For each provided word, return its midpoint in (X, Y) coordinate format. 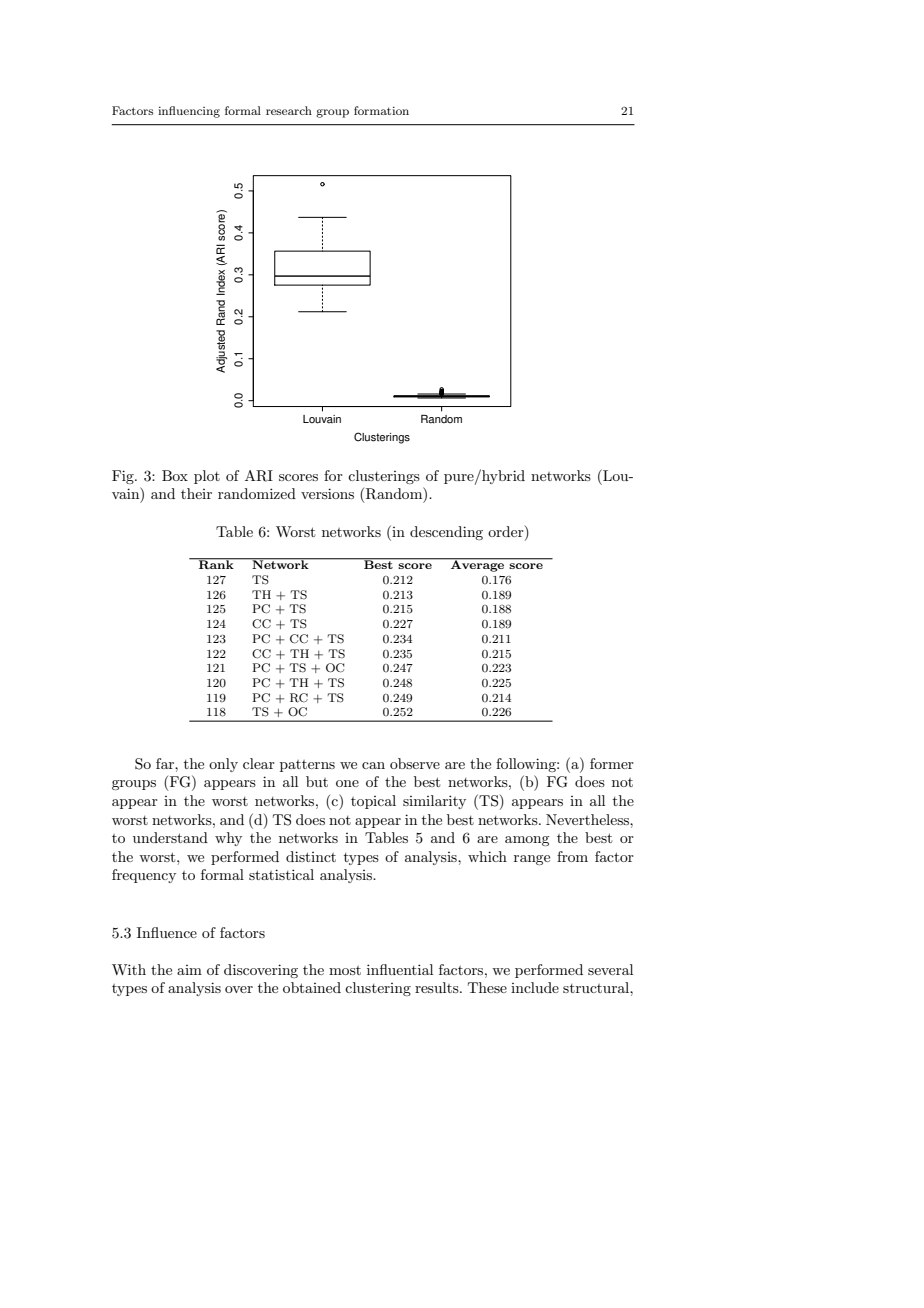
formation (381, 110)
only (223, 765)
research (289, 110)
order (507, 533)
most (345, 970)
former (612, 763)
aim (189, 970)
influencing (189, 112)
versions (327, 493)
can (373, 765)
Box (175, 475)
